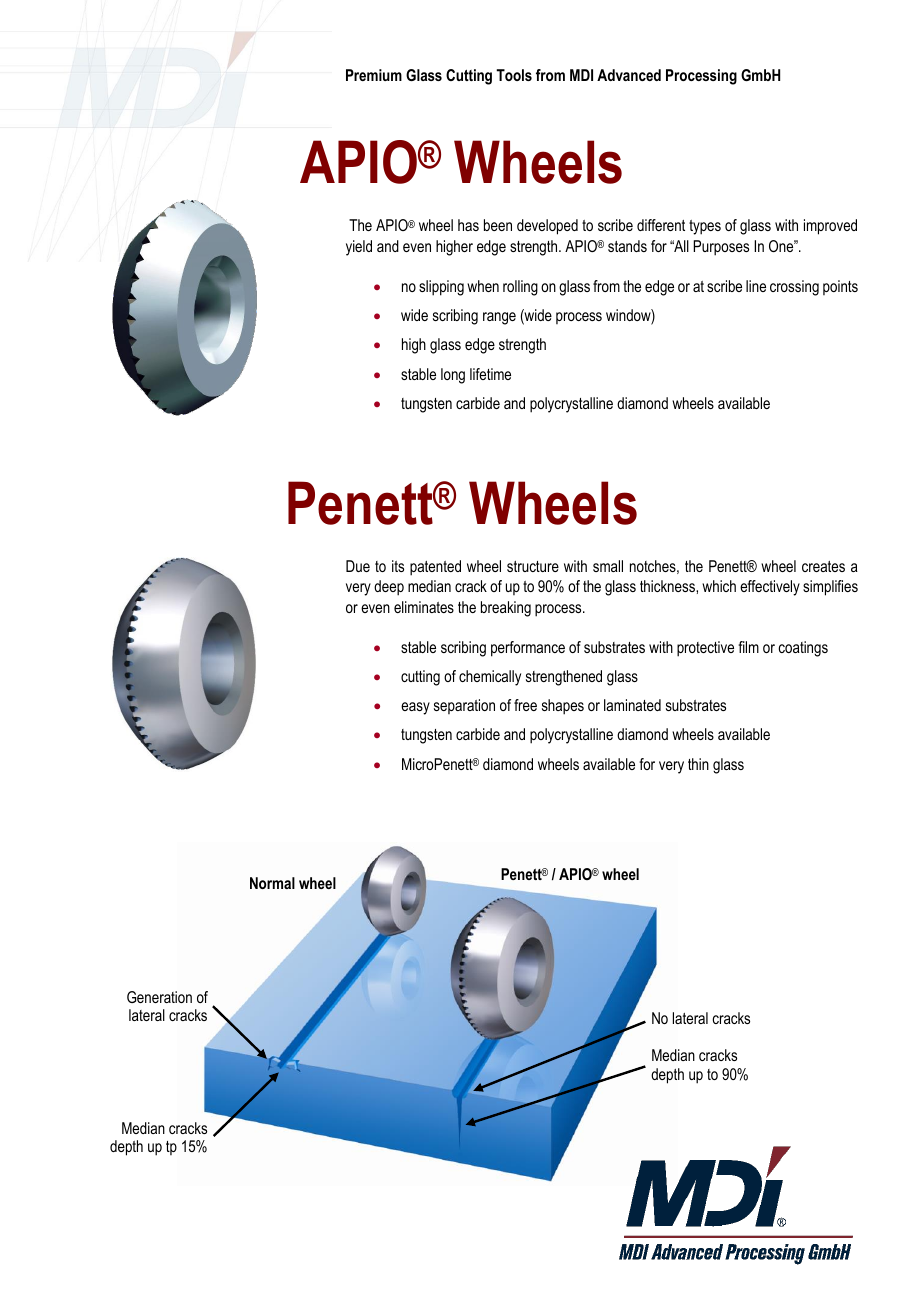  Describe the element at coordinates (629, 75) in the document. I see `Advanced` at that location.
